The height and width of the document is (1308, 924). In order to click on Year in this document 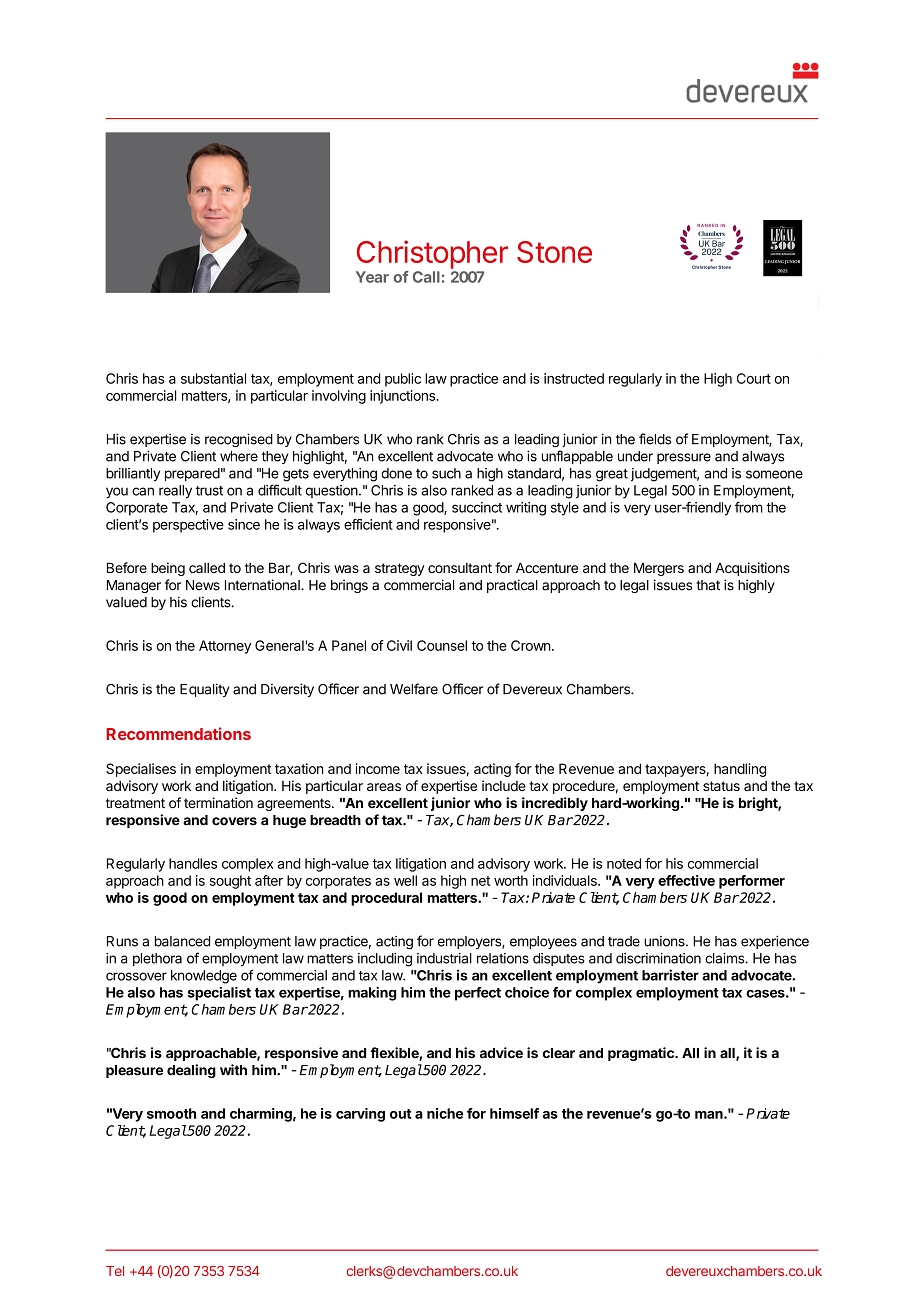, I will do `click(372, 277)`.
